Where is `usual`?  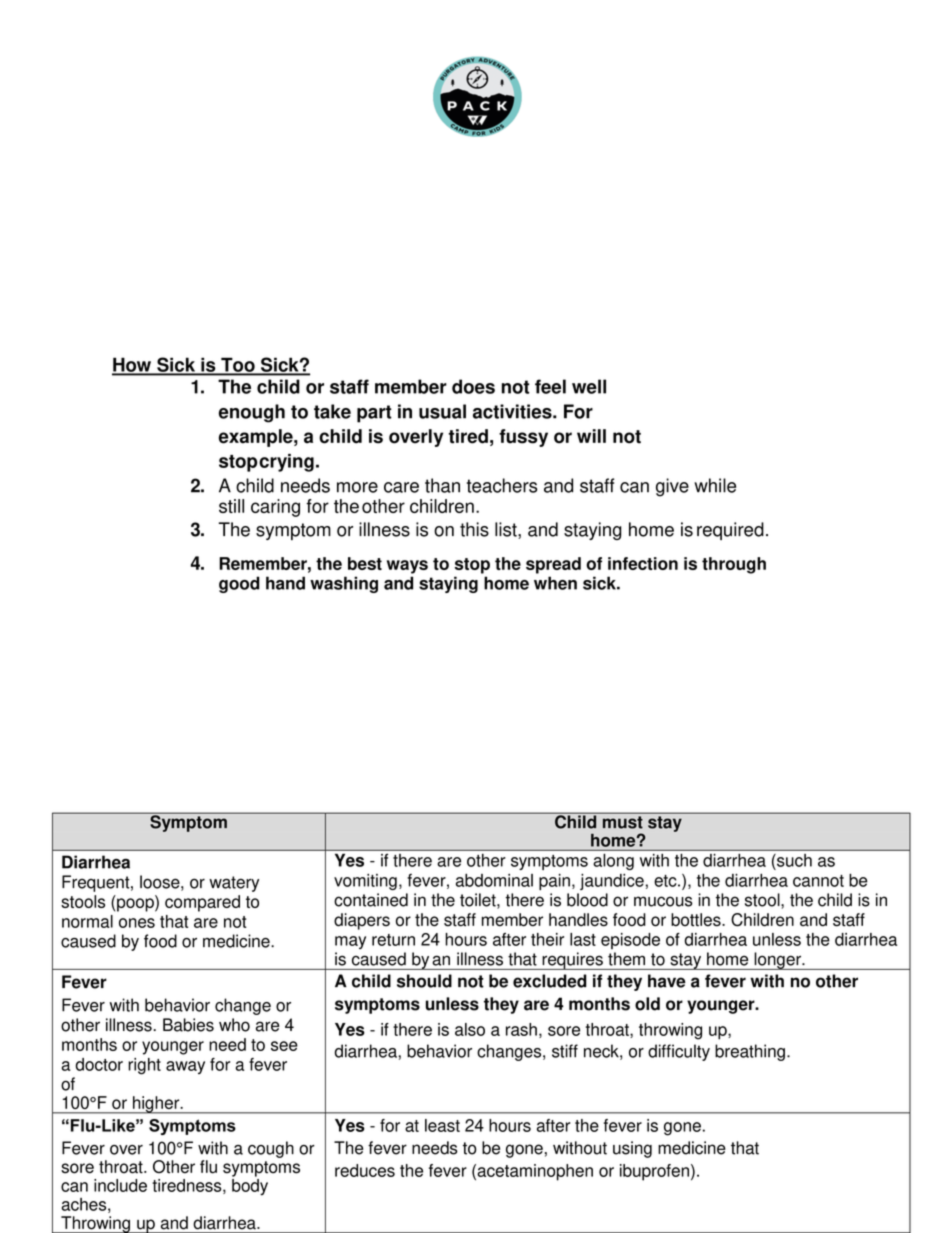 usual is located at coordinates (442, 411).
